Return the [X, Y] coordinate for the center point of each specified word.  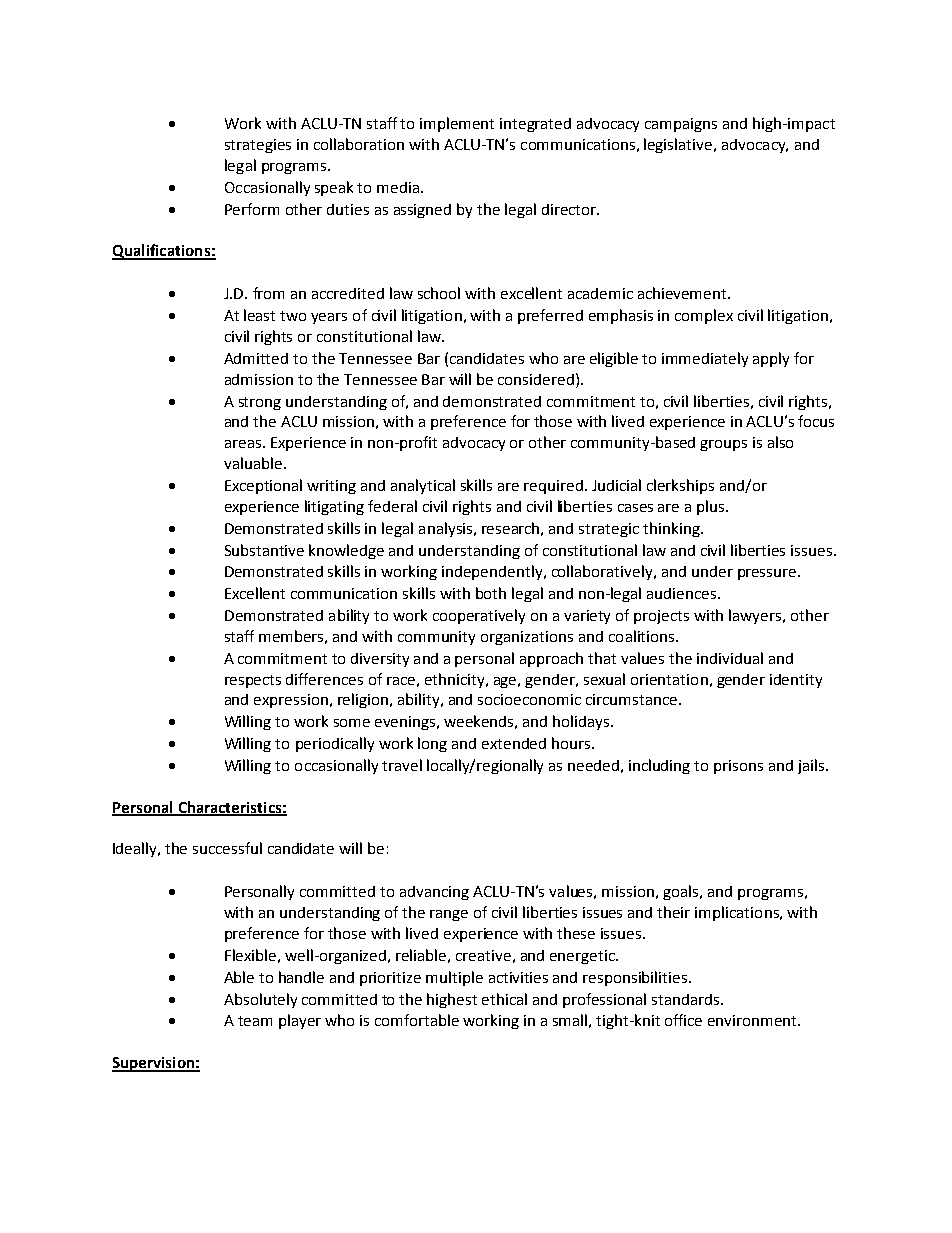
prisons [738, 767]
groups [723, 445]
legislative [679, 145]
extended [514, 743]
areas [243, 444]
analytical [423, 486]
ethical [504, 999]
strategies [258, 146]
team [255, 1021]
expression [291, 701]
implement [457, 124]
